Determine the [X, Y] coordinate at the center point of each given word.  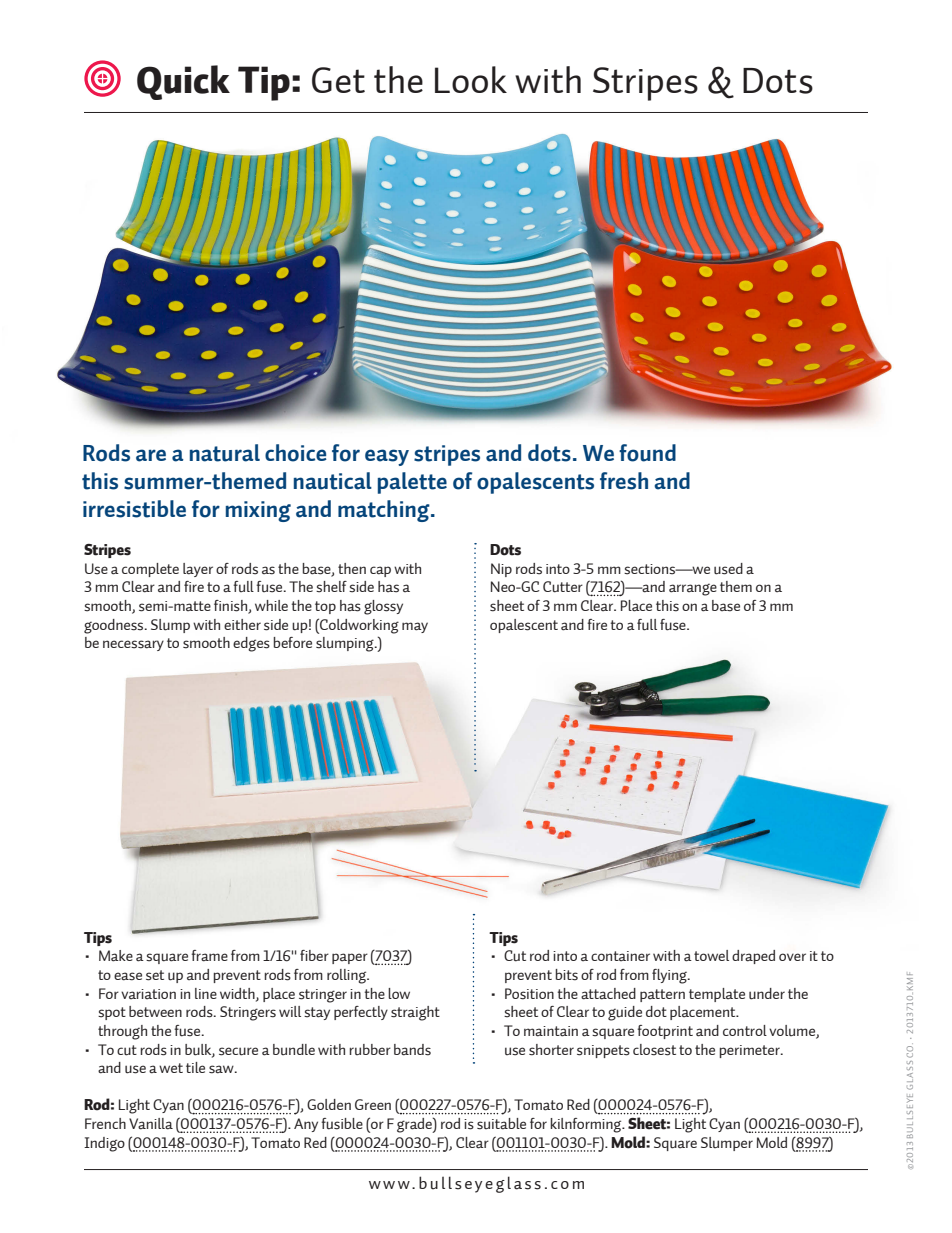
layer [198, 570]
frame [209, 956]
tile [195, 1067]
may [415, 627]
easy [387, 457]
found [647, 453]
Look [471, 79]
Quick [183, 82]
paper [350, 958]
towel [711, 955]
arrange [693, 590]
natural [225, 453]
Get [338, 80]
